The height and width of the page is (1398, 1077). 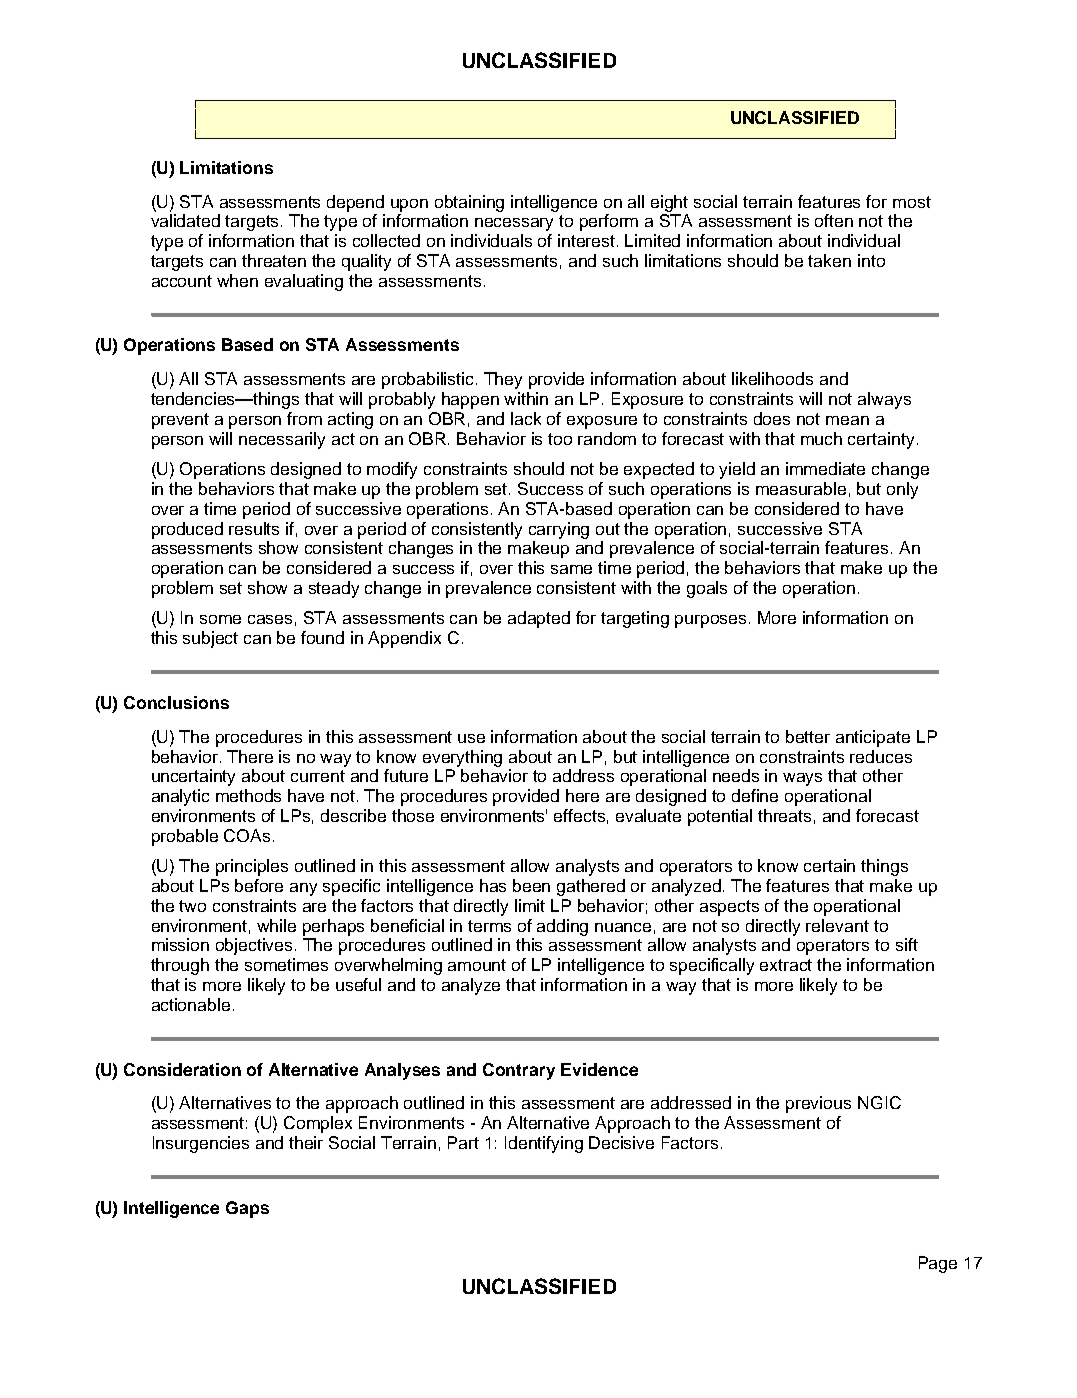 What do you see at coordinates (274, 260) in the page?
I see `threaten` at bounding box center [274, 260].
